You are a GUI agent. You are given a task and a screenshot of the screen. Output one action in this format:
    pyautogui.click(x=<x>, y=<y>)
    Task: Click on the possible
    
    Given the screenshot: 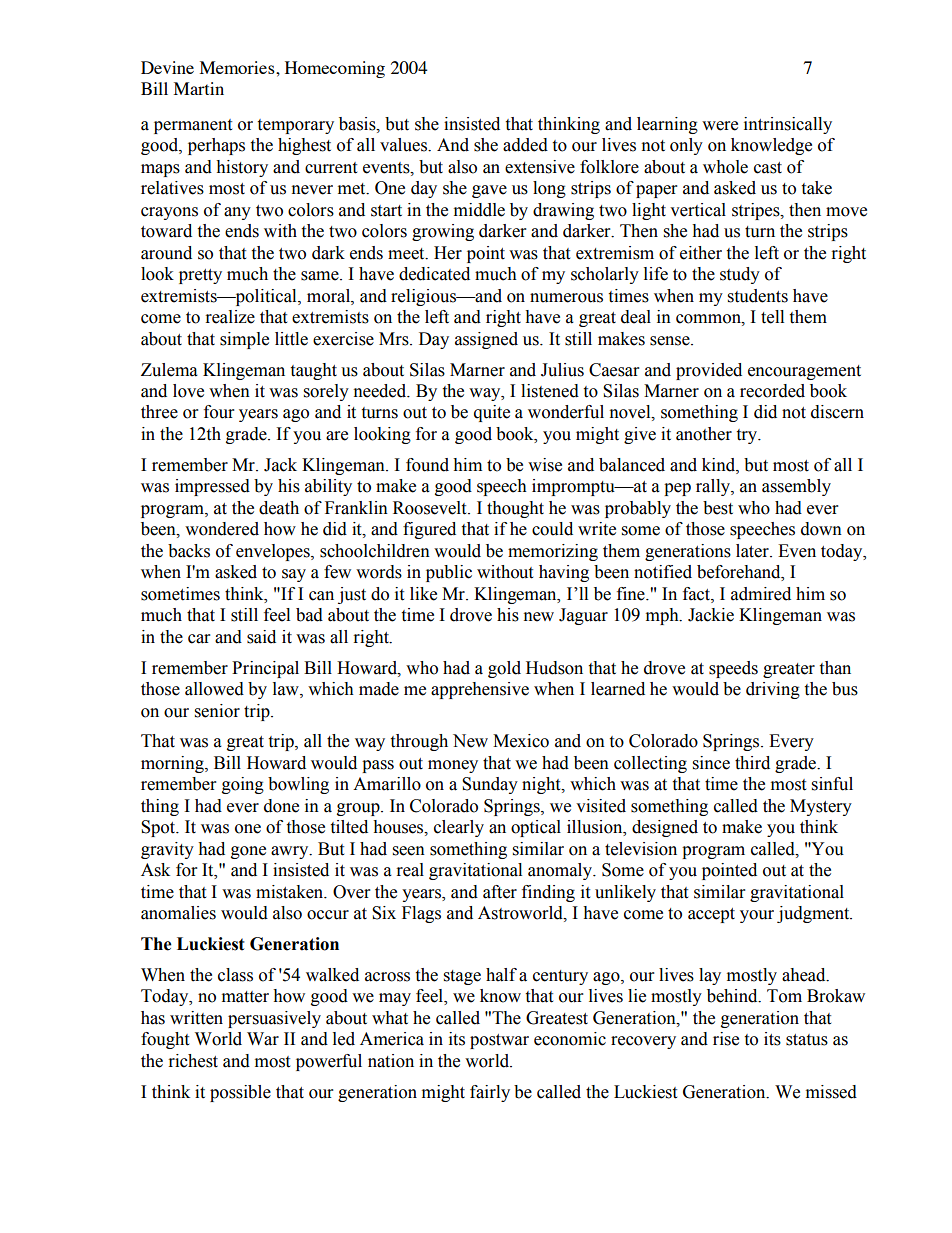 What is the action you would take?
    pyautogui.click(x=240, y=1093)
